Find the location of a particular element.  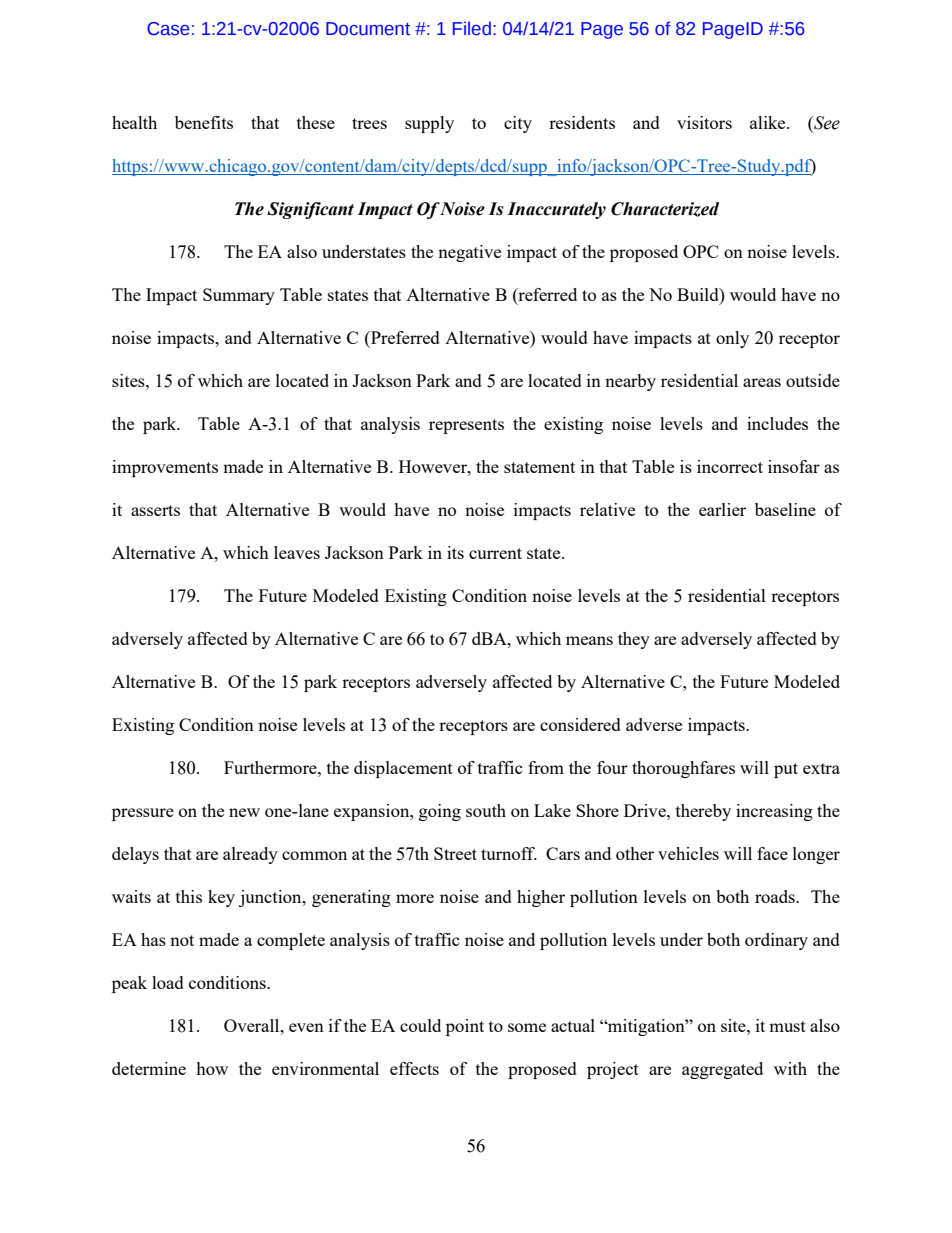

earlier is located at coordinates (722, 509).
